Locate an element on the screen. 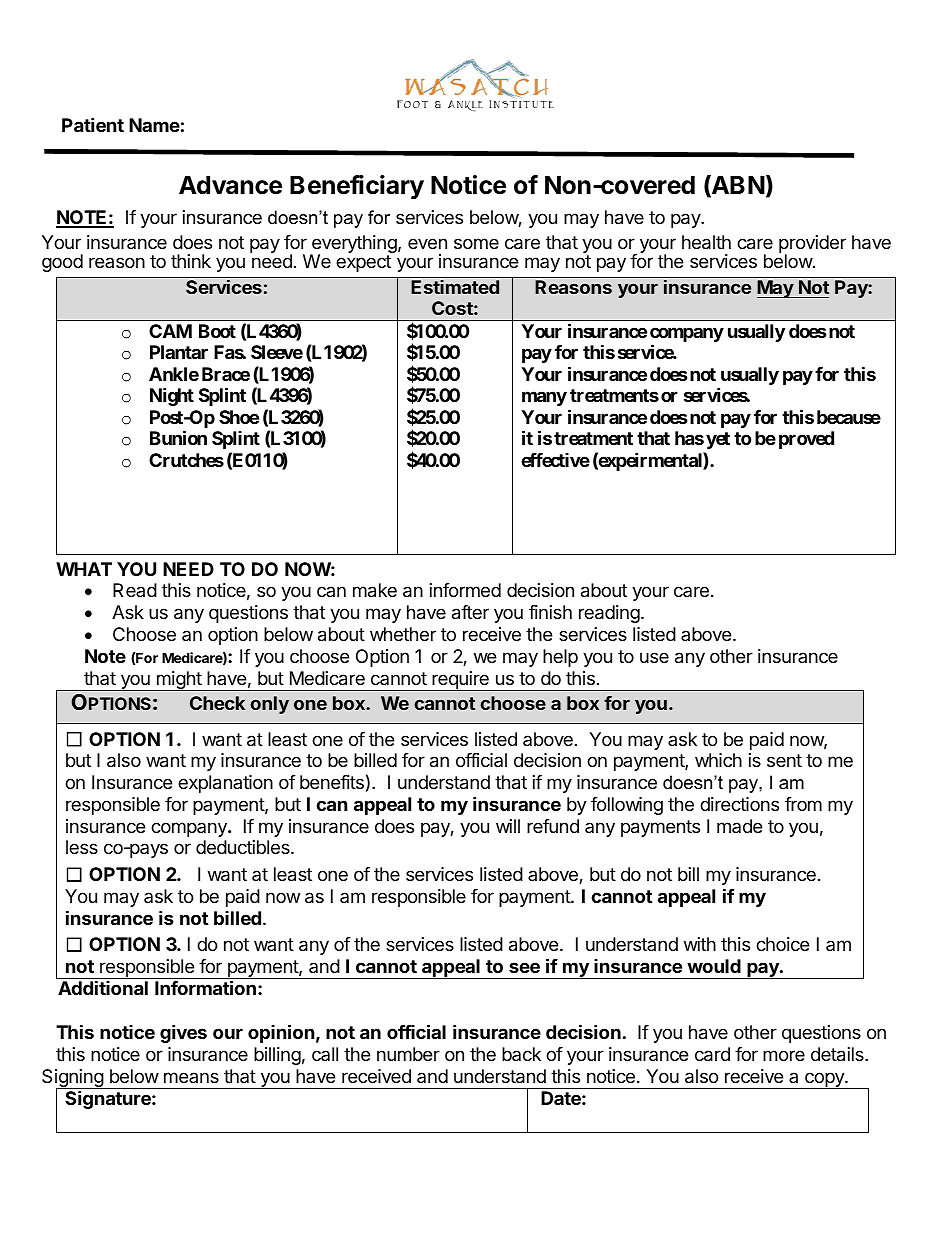 The height and width of the screenshot is (1233, 952). gives is located at coordinates (183, 1033).
